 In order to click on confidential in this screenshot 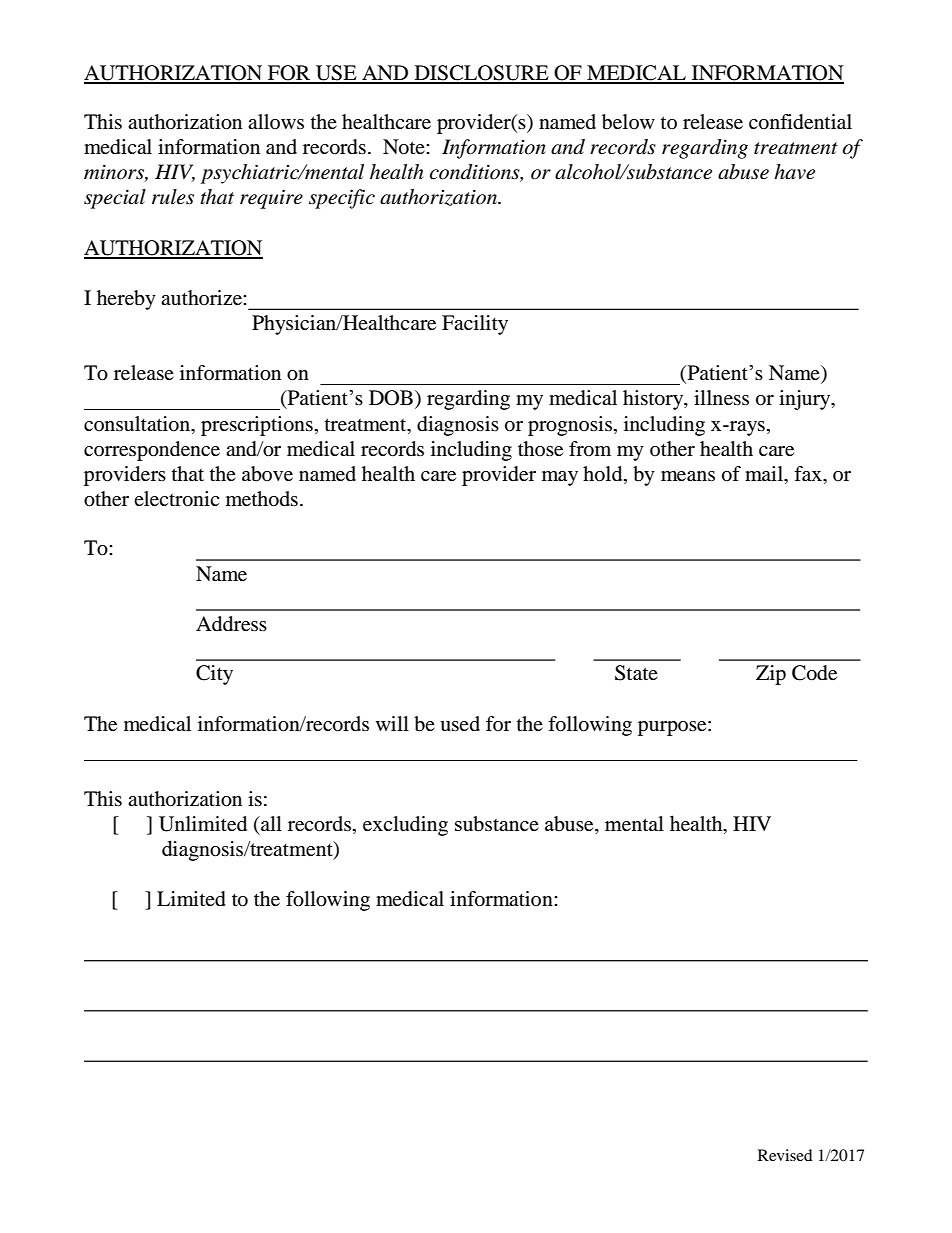, I will do `click(800, 122)`.
